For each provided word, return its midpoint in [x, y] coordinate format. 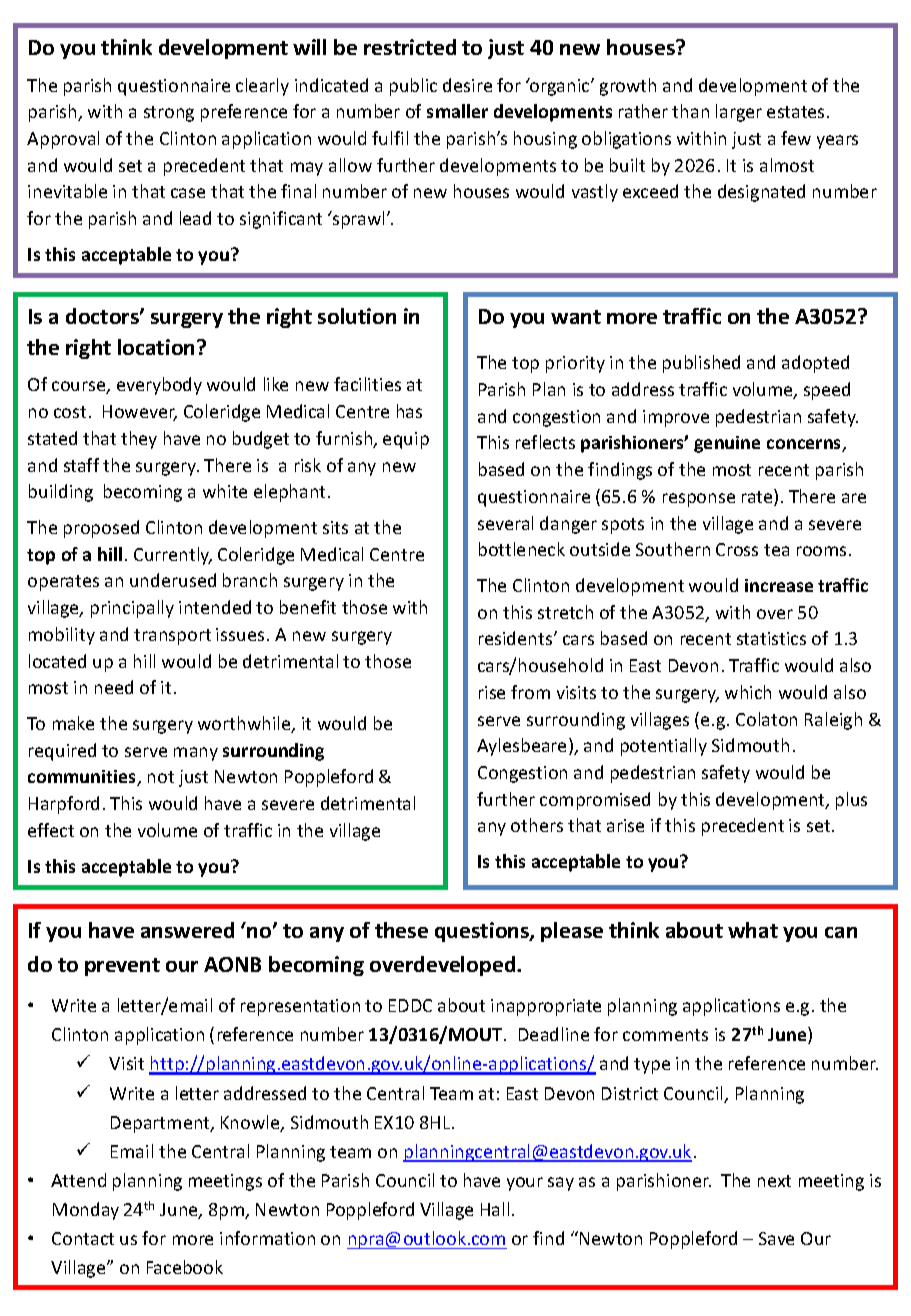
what [753, 930]
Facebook [185, 1267]
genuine [727, 444]
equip [406, 440]
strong [169, 114]
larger [739, 113]
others [537, 825]
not [161, 777]
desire [467, 85]
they [139, 440]
